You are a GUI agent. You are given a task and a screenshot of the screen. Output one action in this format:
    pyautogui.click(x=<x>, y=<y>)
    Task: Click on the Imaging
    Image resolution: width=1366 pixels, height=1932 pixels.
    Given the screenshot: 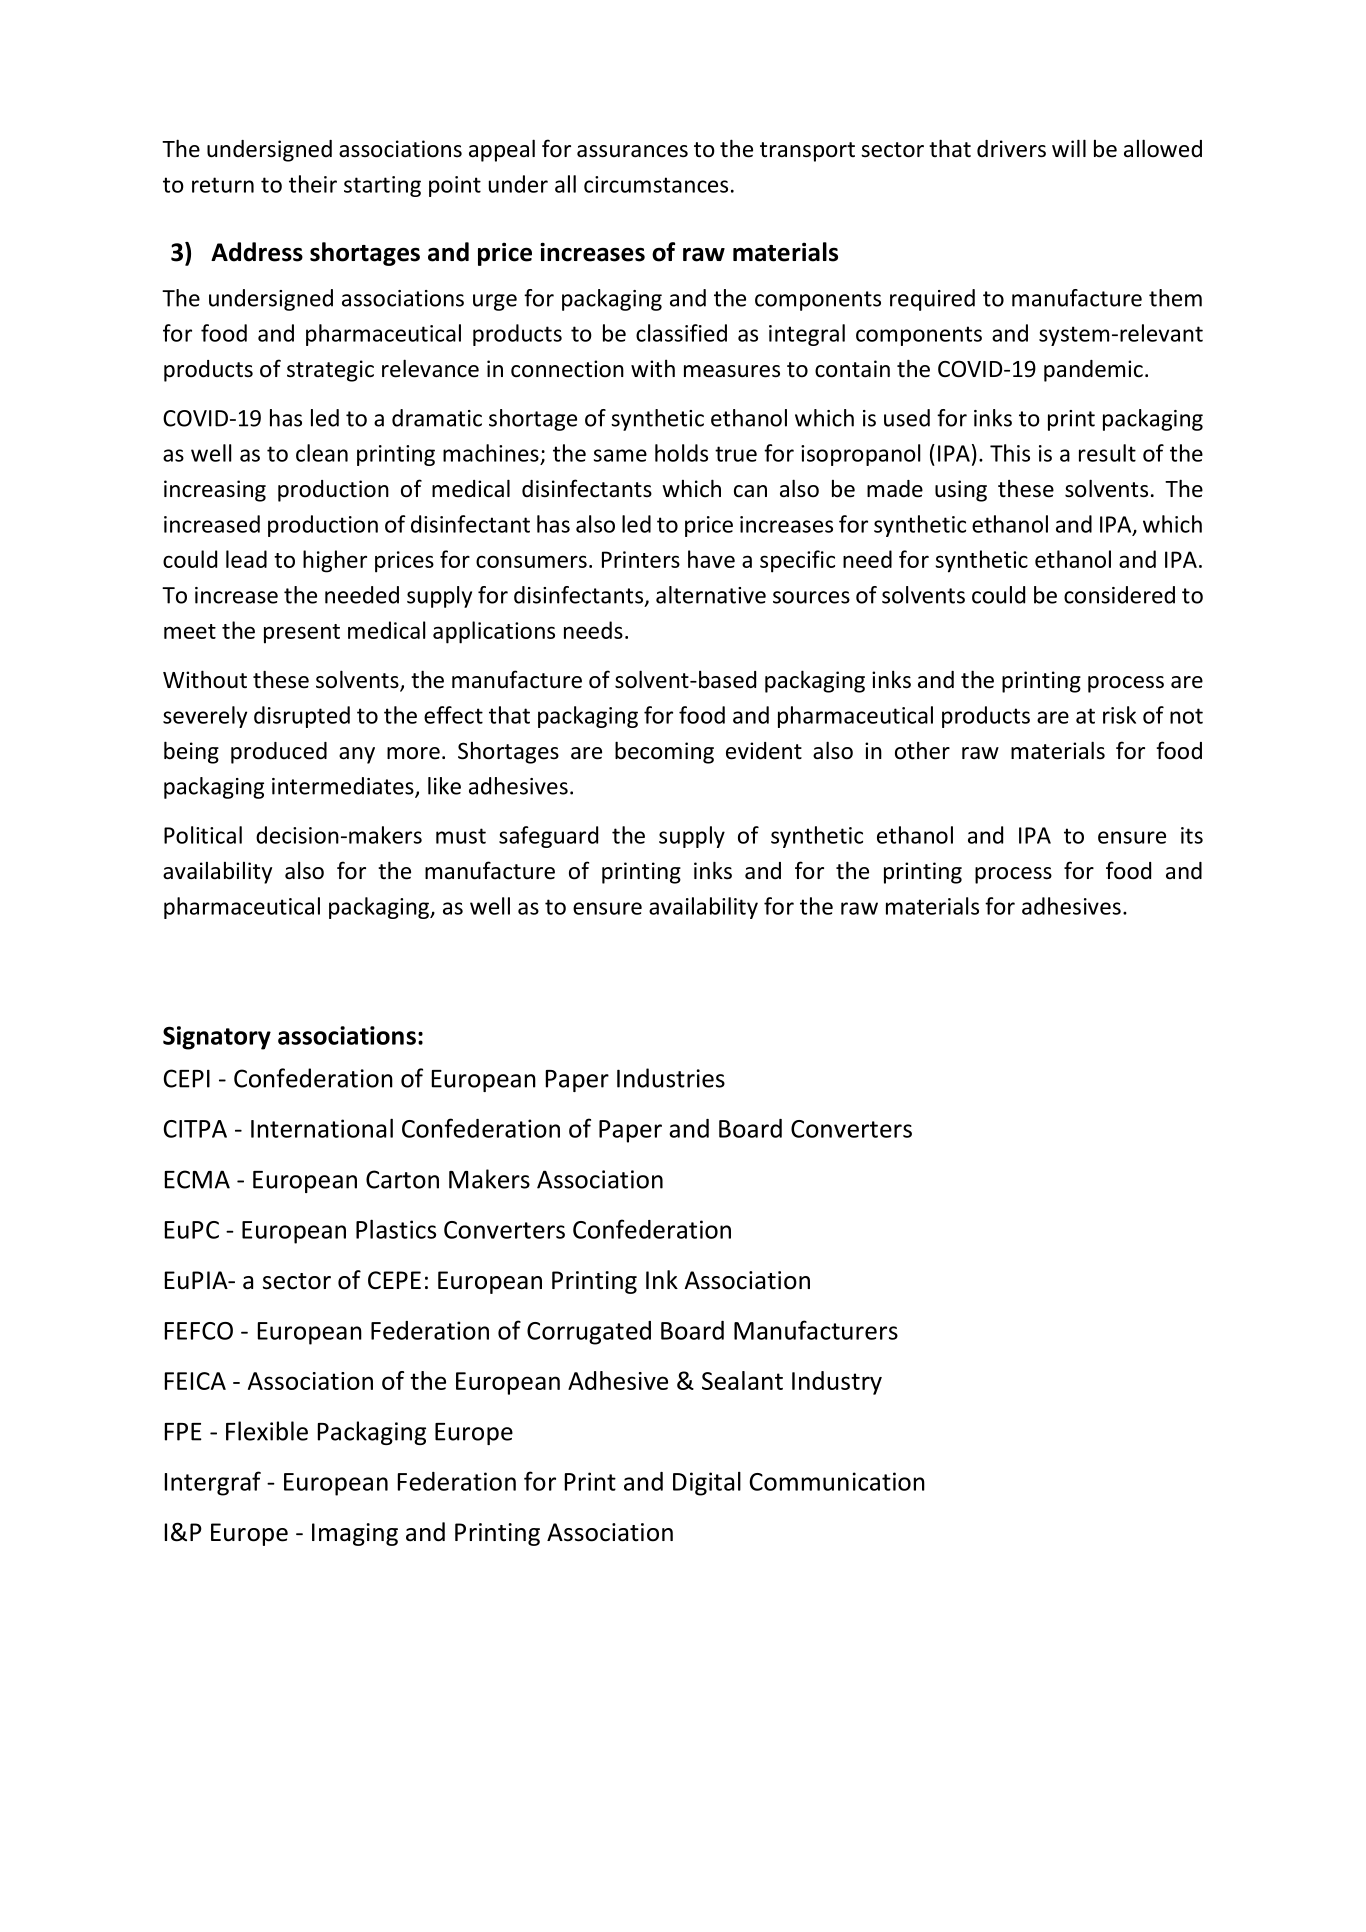 What is the action you would take?
    pyautogui.click(x=355, y=1534)
